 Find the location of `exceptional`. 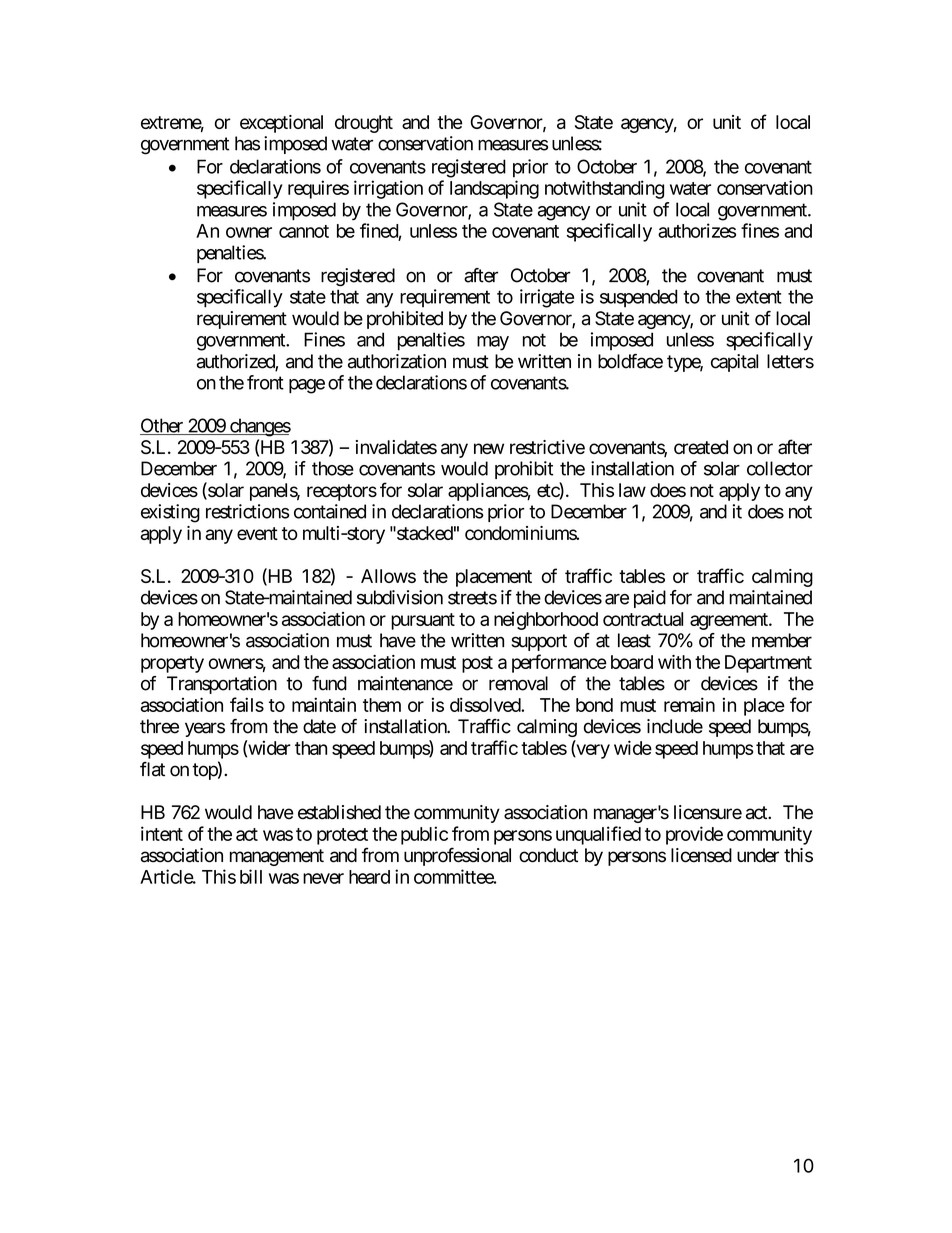

exceptional is located at coordinates (281, 124).
